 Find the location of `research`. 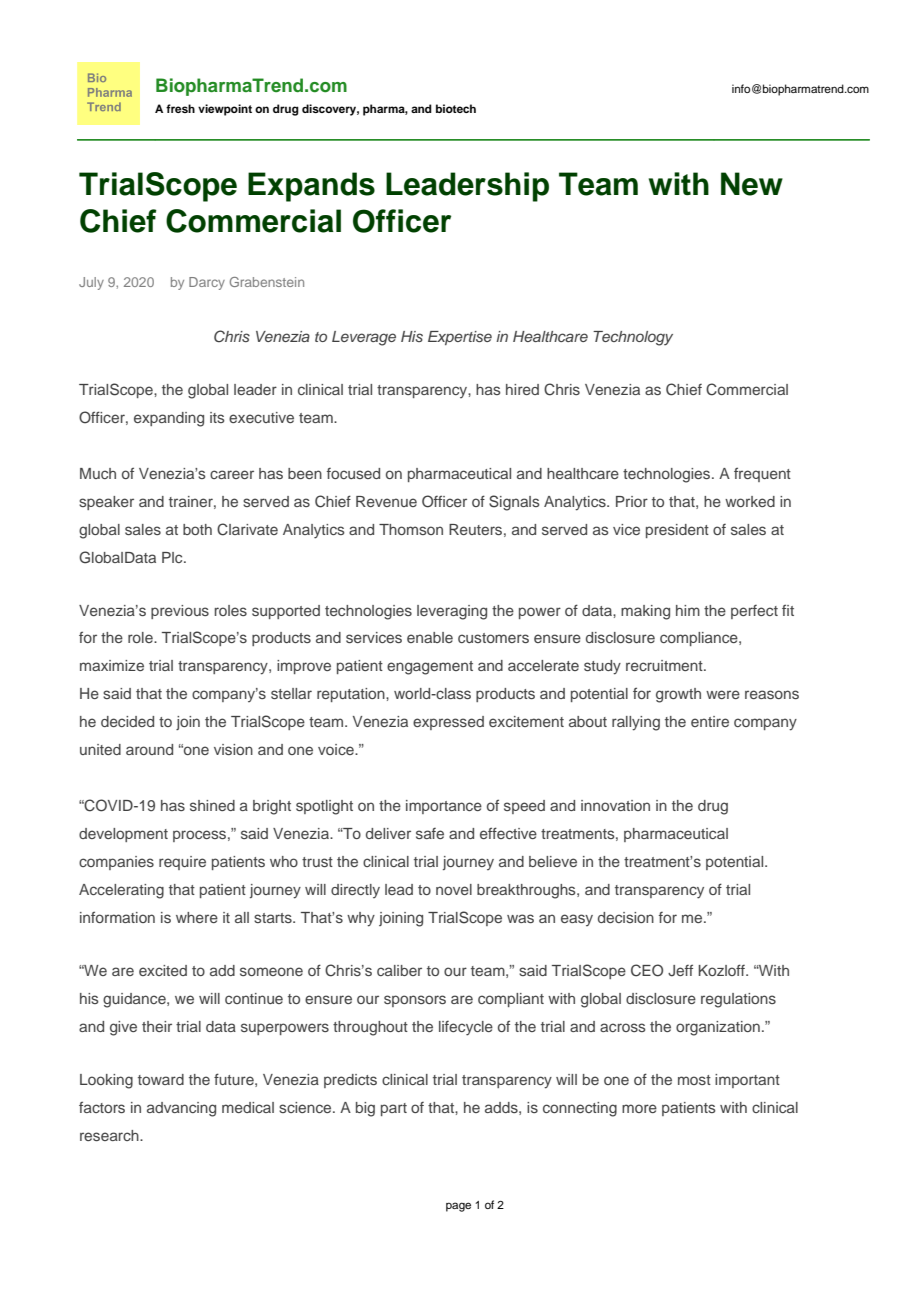

research is located at coordinates (110, 1135).
